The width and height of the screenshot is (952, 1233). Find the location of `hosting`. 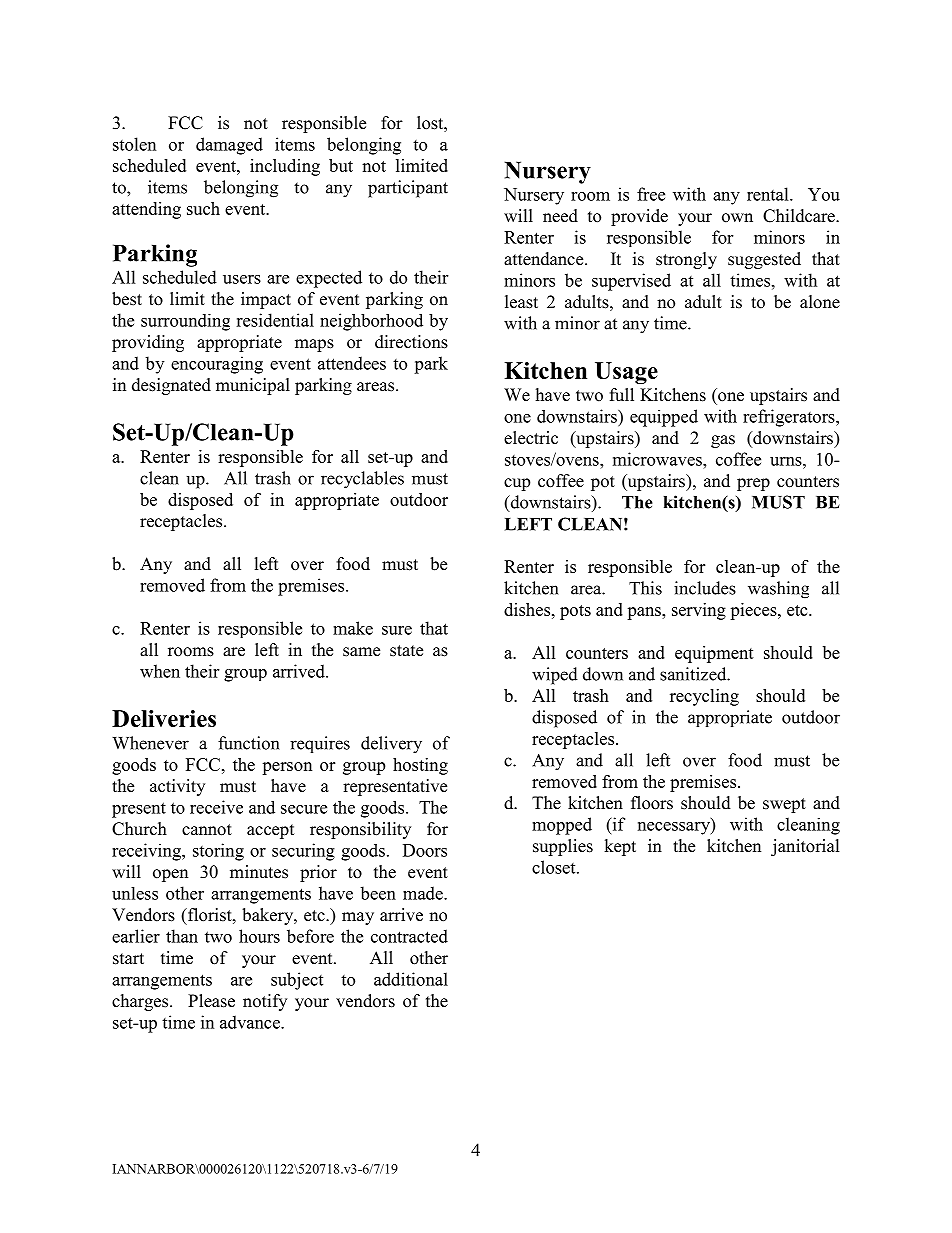

hosting is located at coordinates (420, 766).
